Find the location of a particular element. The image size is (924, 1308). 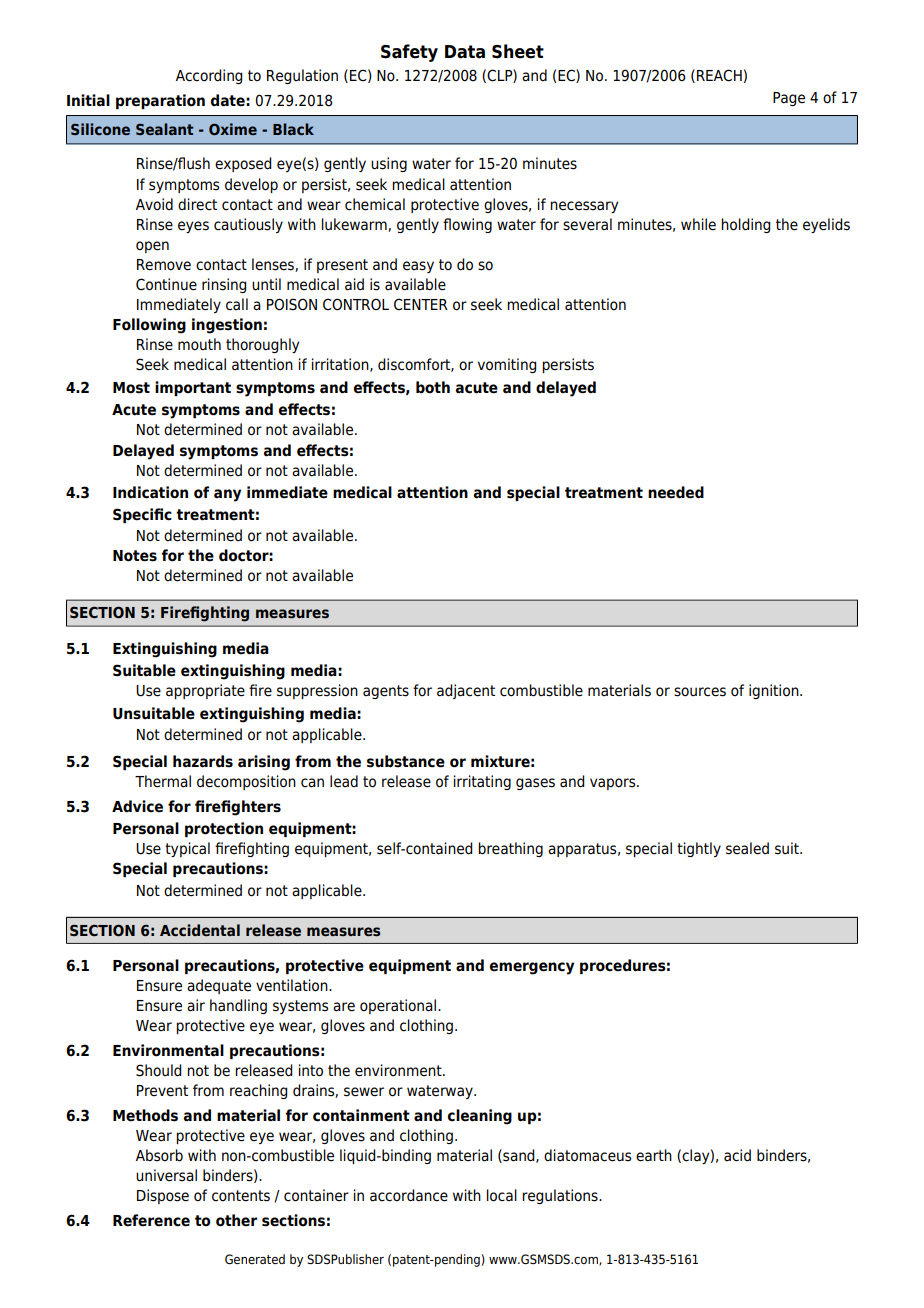

appropriate is located at coordinates (205, 691).
